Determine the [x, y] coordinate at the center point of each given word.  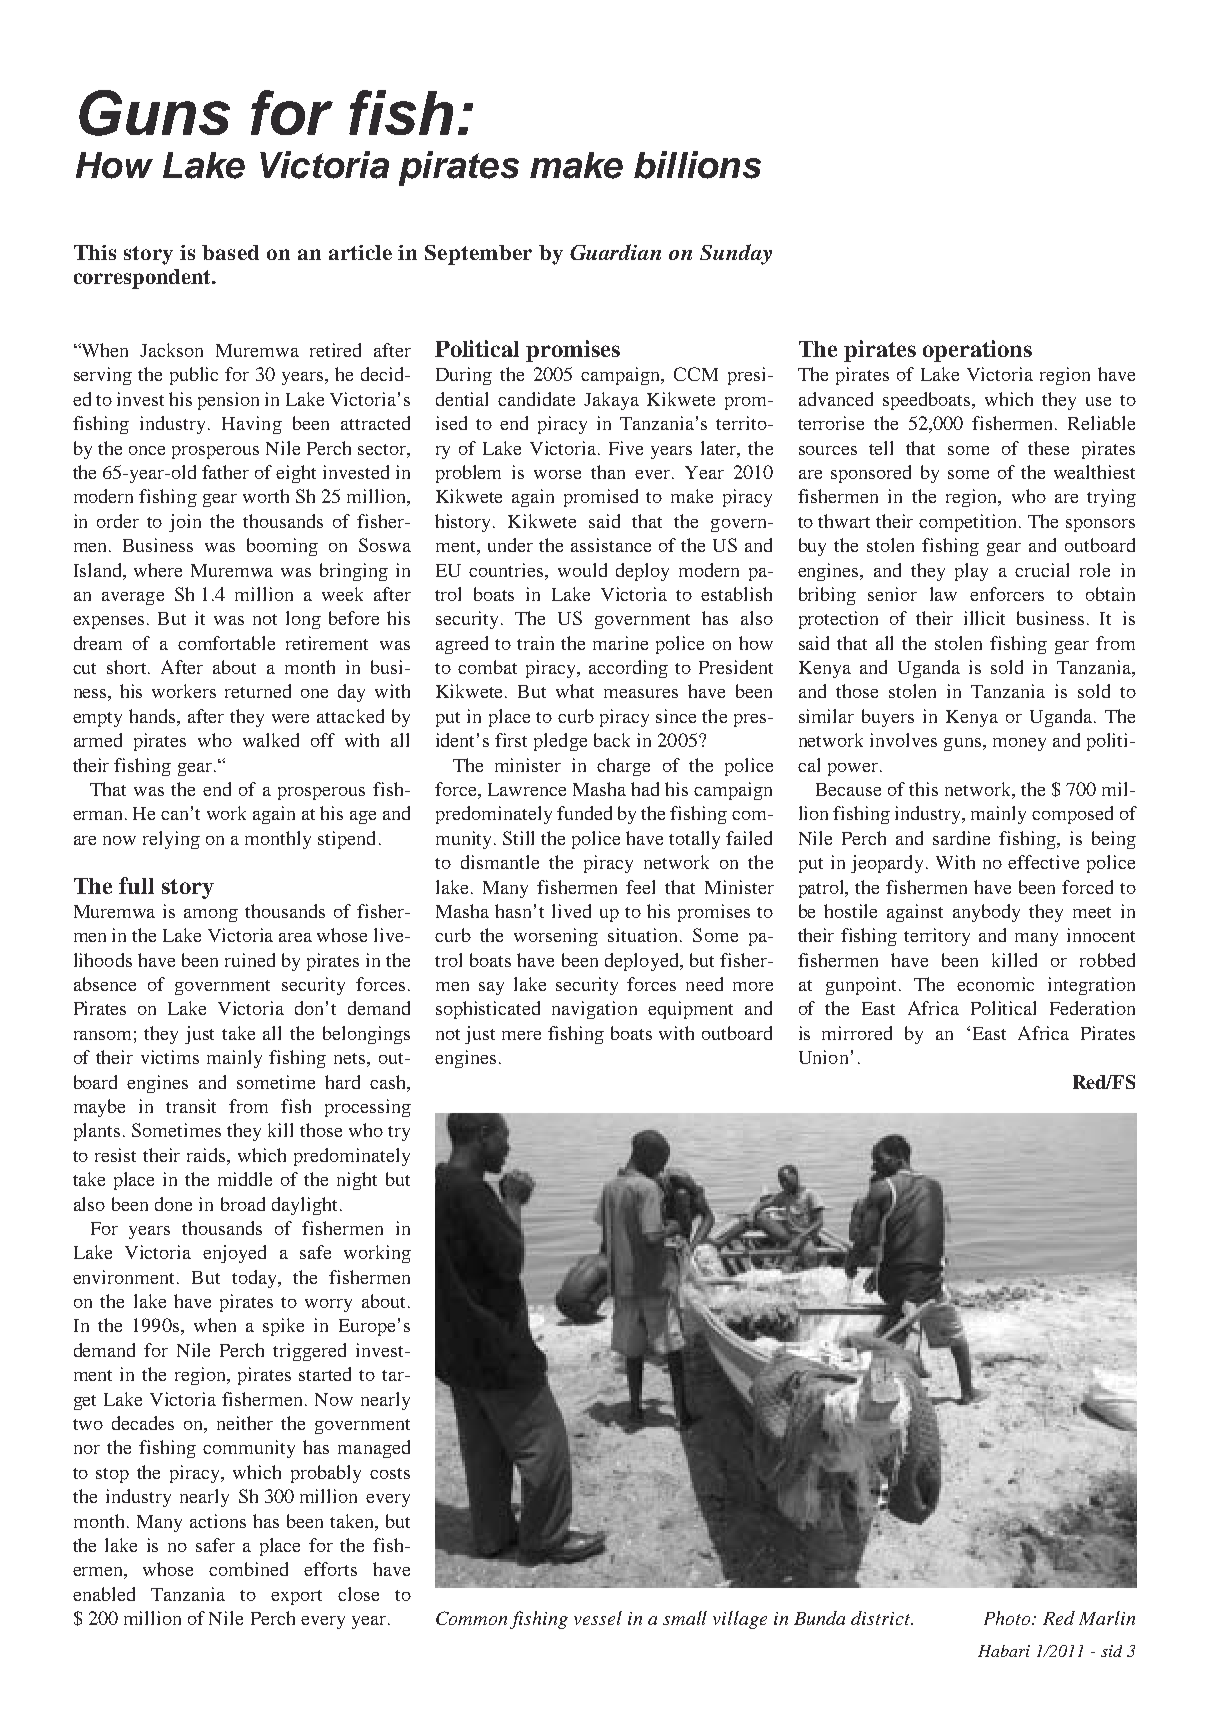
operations [977, 351]
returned [258, 691]
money [1019, 744]
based [230, 252]
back [612, 740]
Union [823, 1057]
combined [248, 1569]
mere [521, 1035]
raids [207, 1155]
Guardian [615, 252]
